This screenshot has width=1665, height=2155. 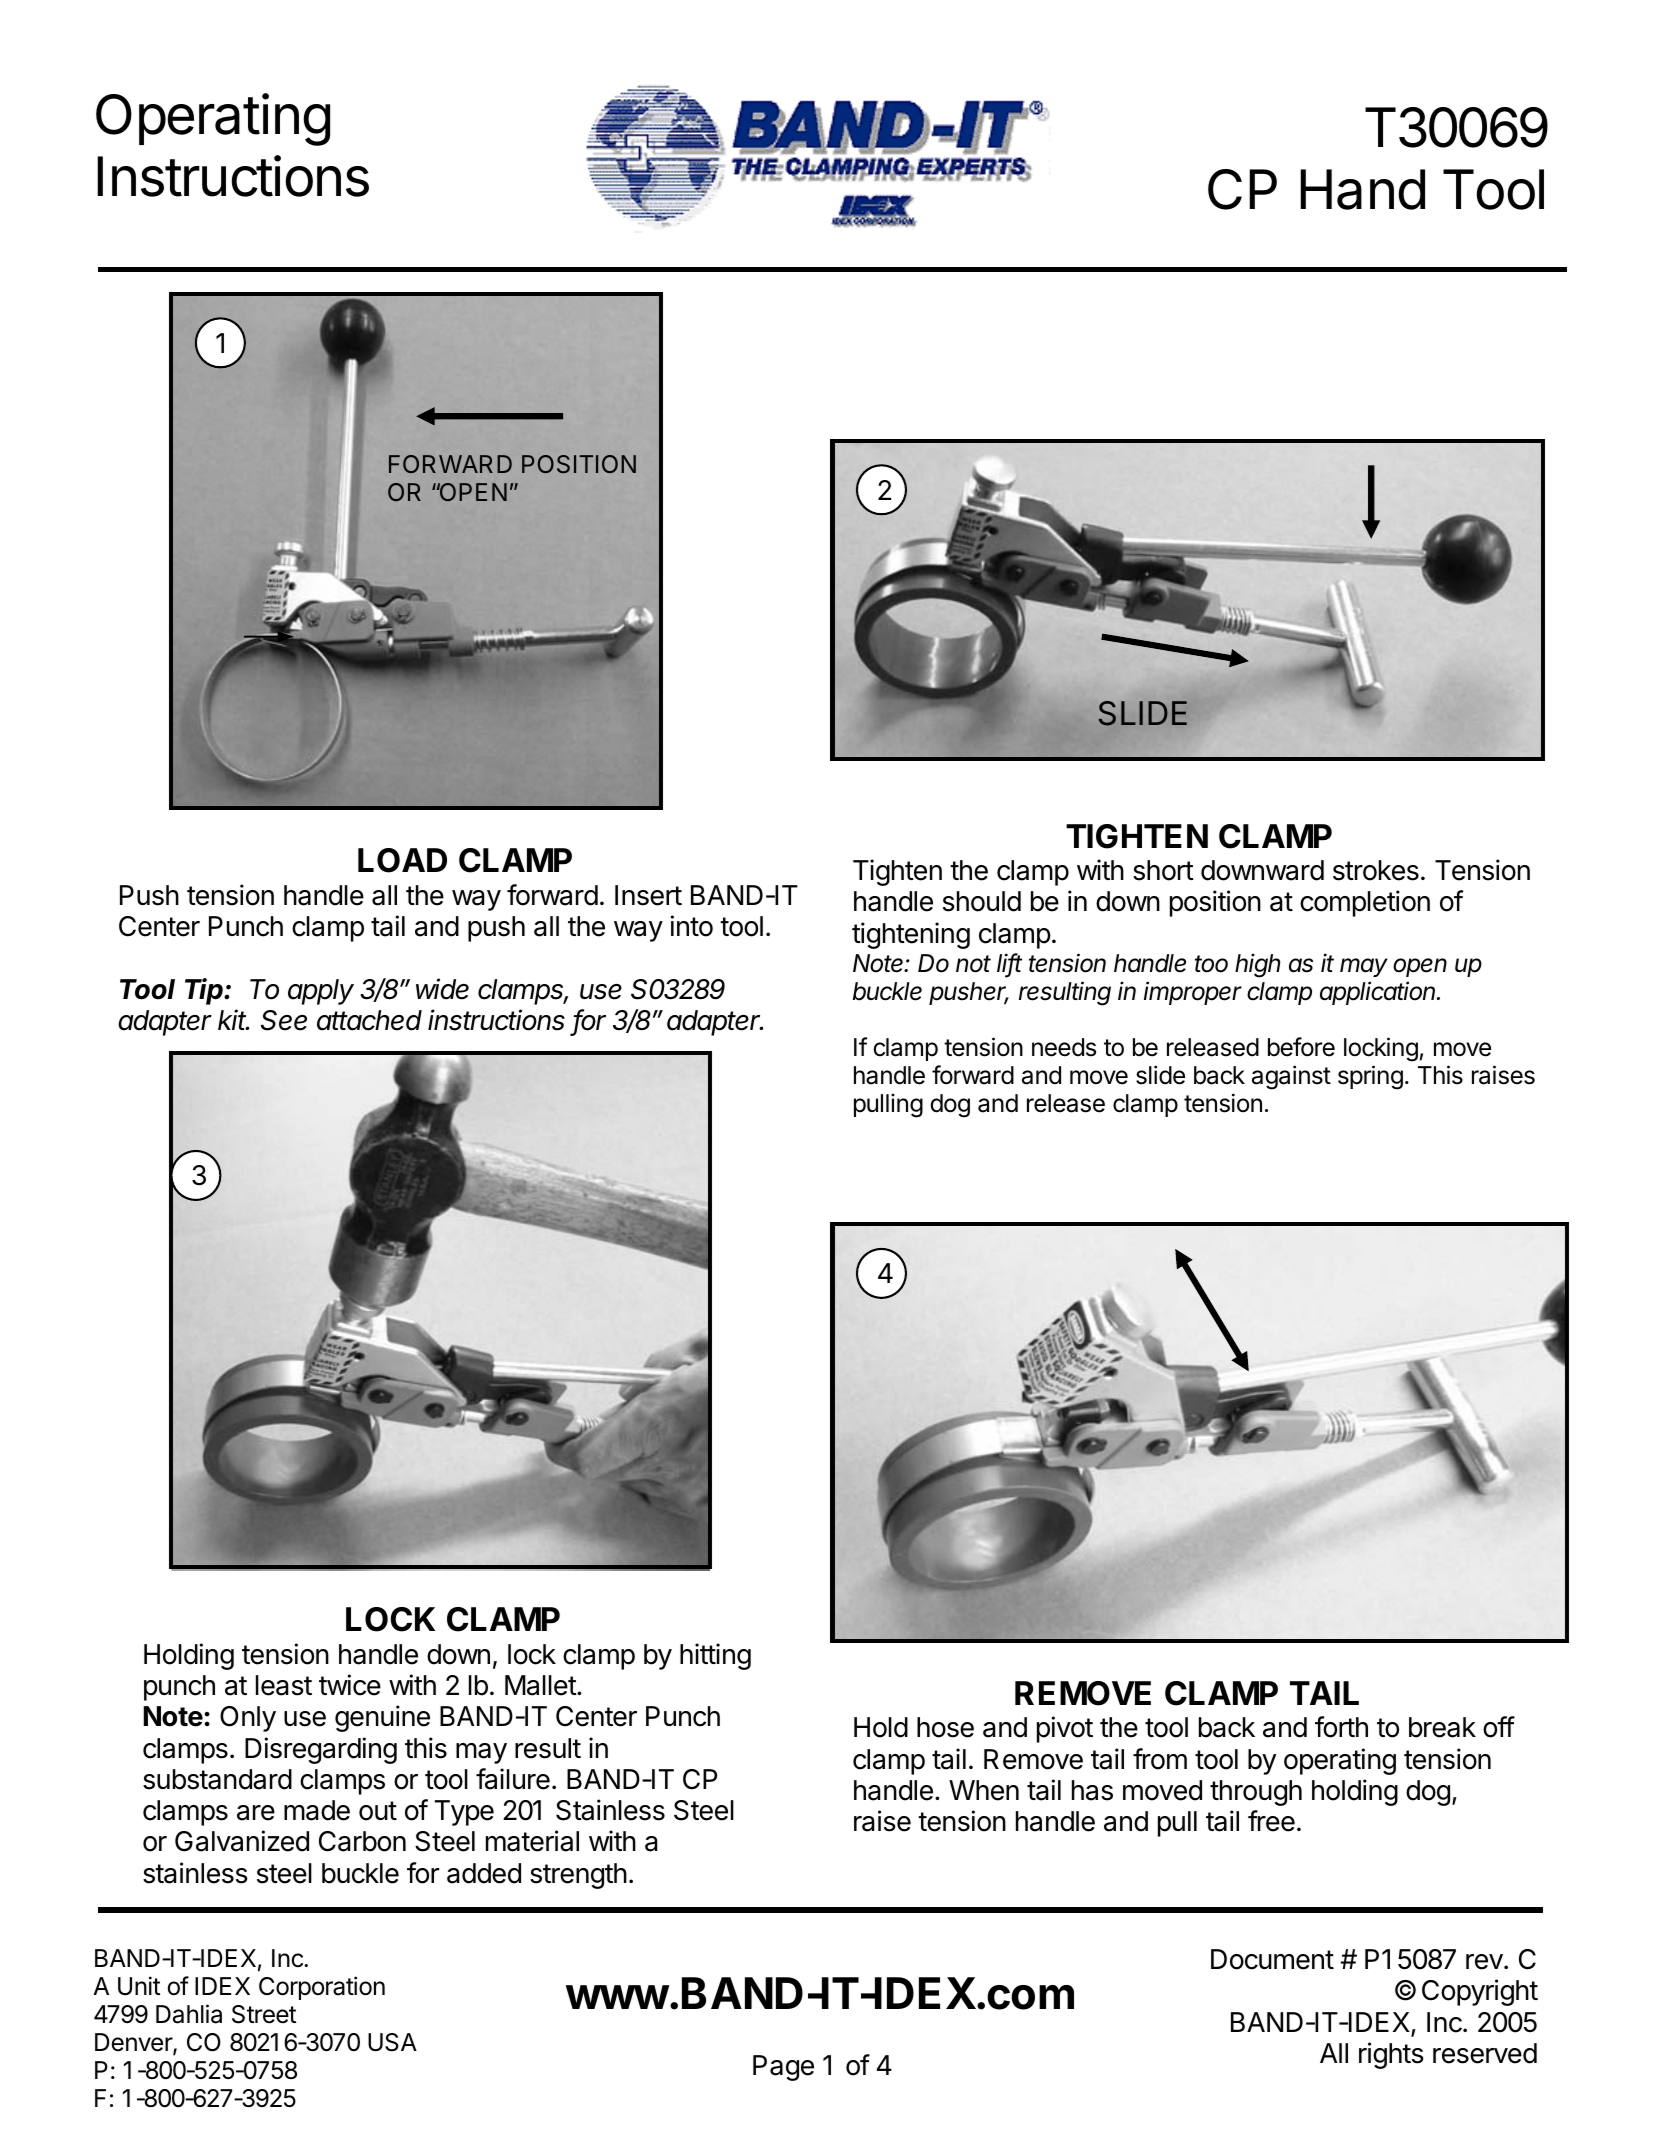 I want to click on spring, so click(x=1370, y=1077).
